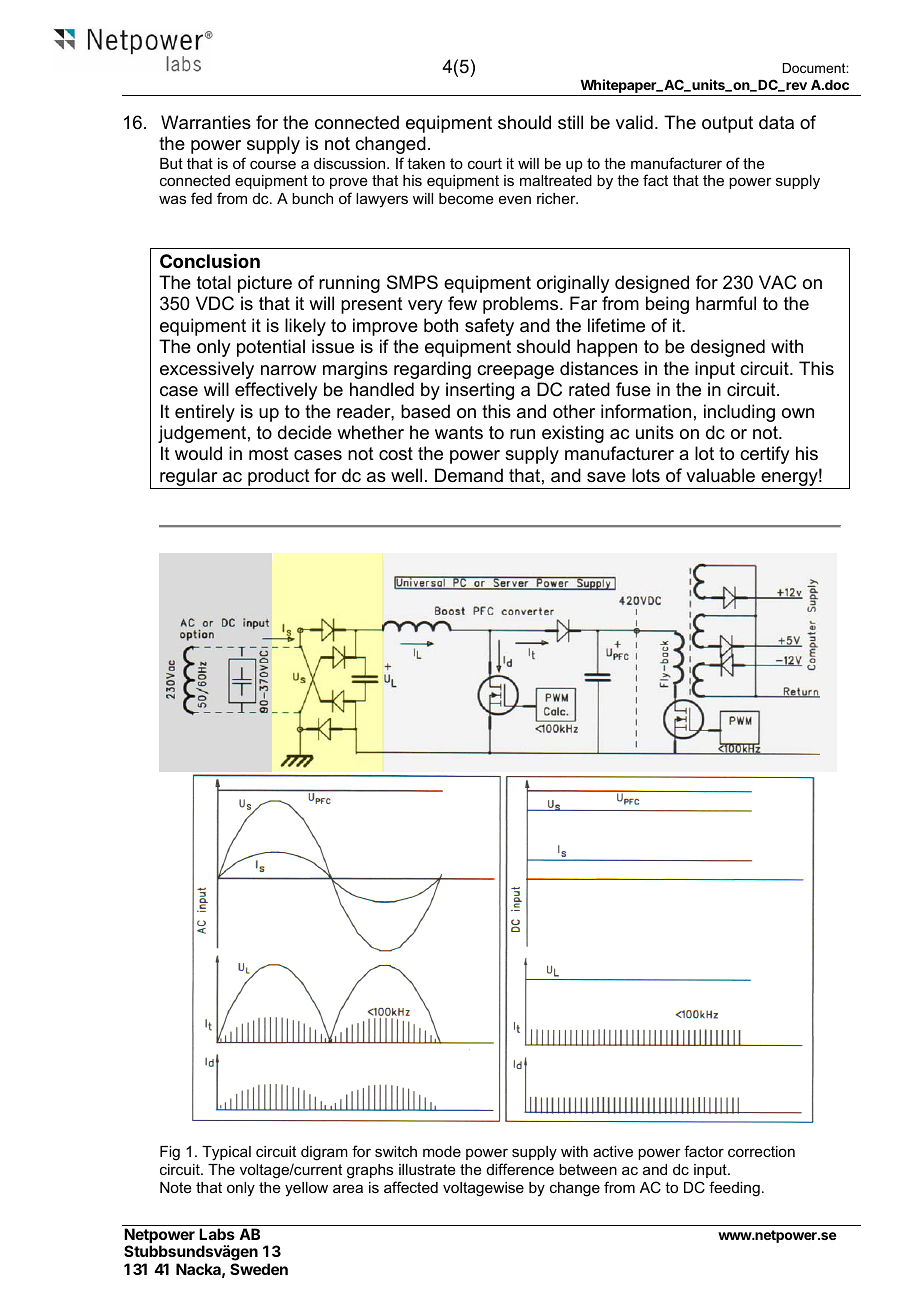 This image has width=924, height=1308. What do you see at coordinates (720, 475) in the image?
I see `valuable` at bounding box center [720, 475].
